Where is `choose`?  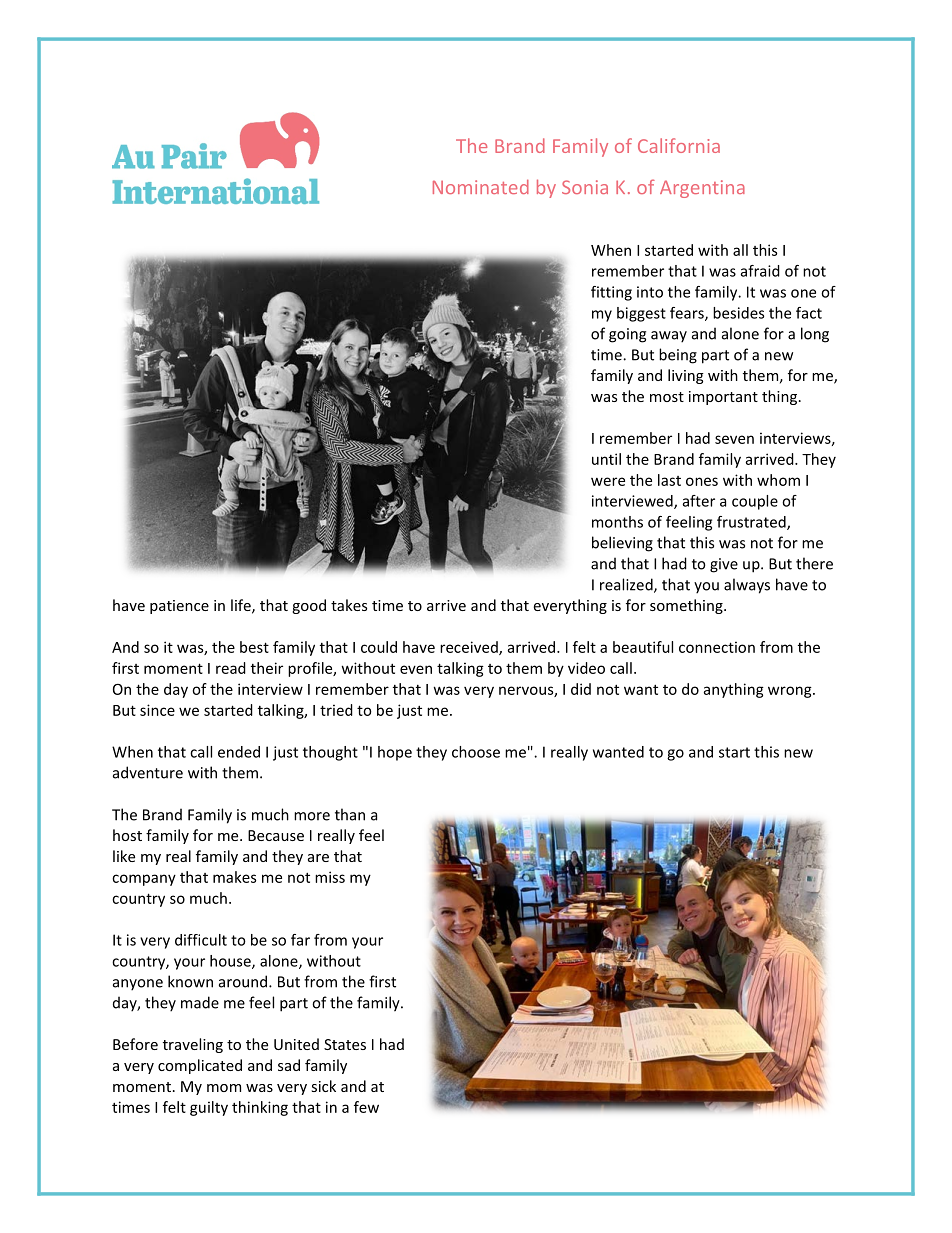 choose is located at coordinates (476, 752).
